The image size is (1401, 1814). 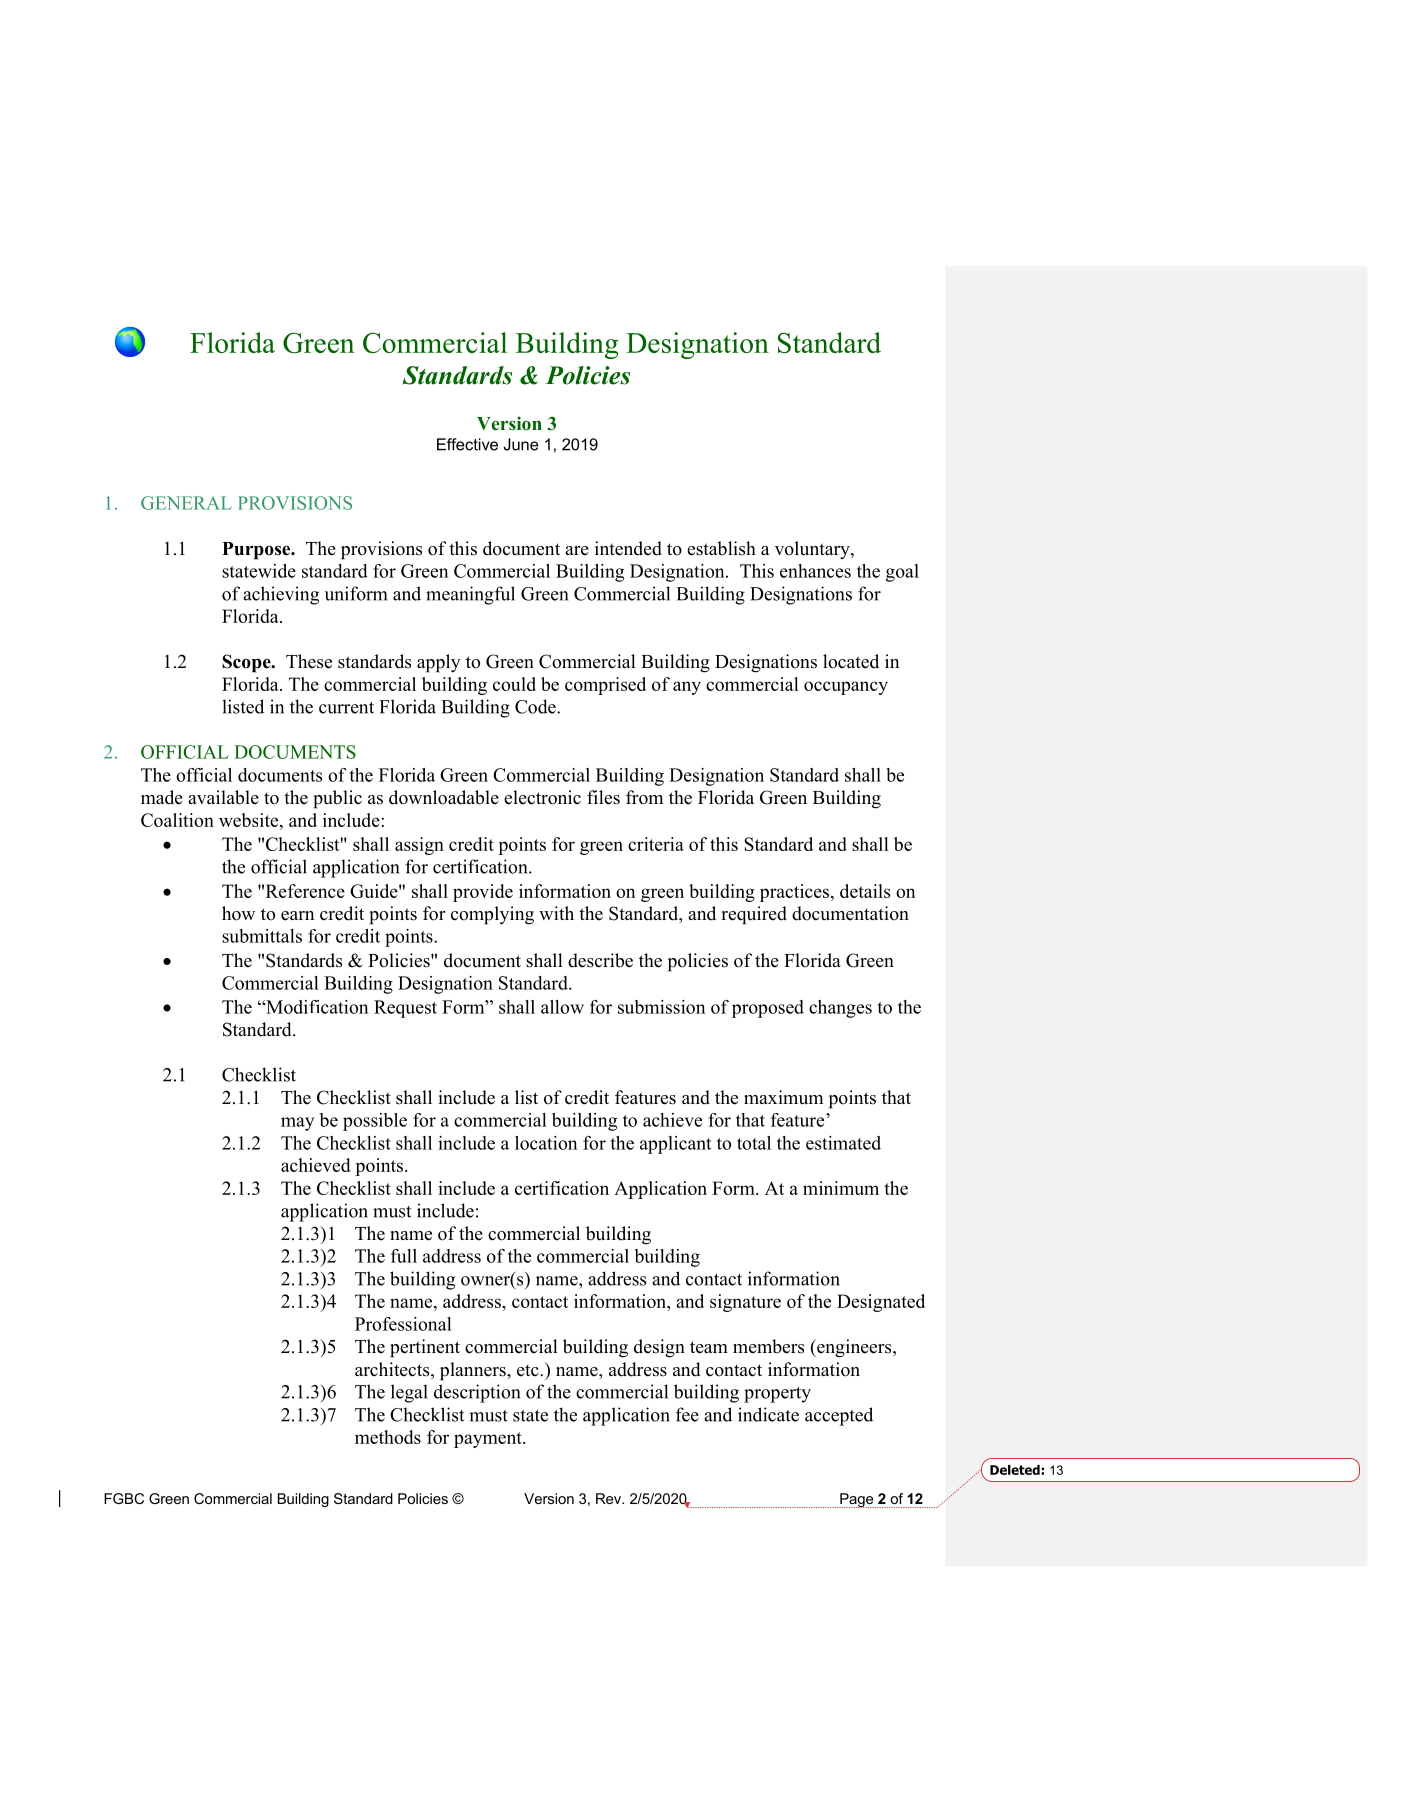 I want to click on changes, so click(x=840, y=1009).
